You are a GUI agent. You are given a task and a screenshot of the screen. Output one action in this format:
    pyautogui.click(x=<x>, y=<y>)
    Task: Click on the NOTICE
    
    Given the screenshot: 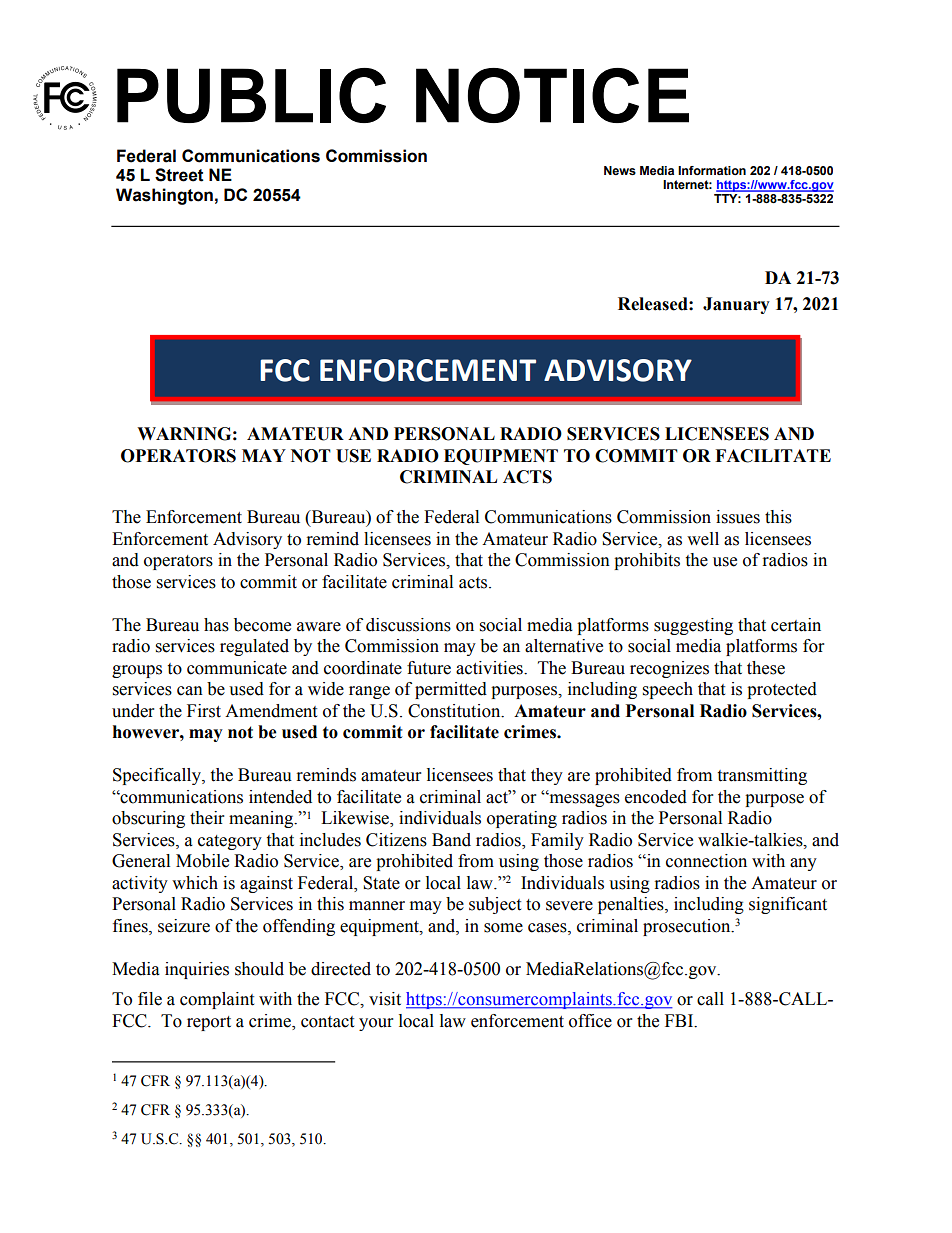 What is the action you would take?
    pyautogui.click(x=552, y=95)
